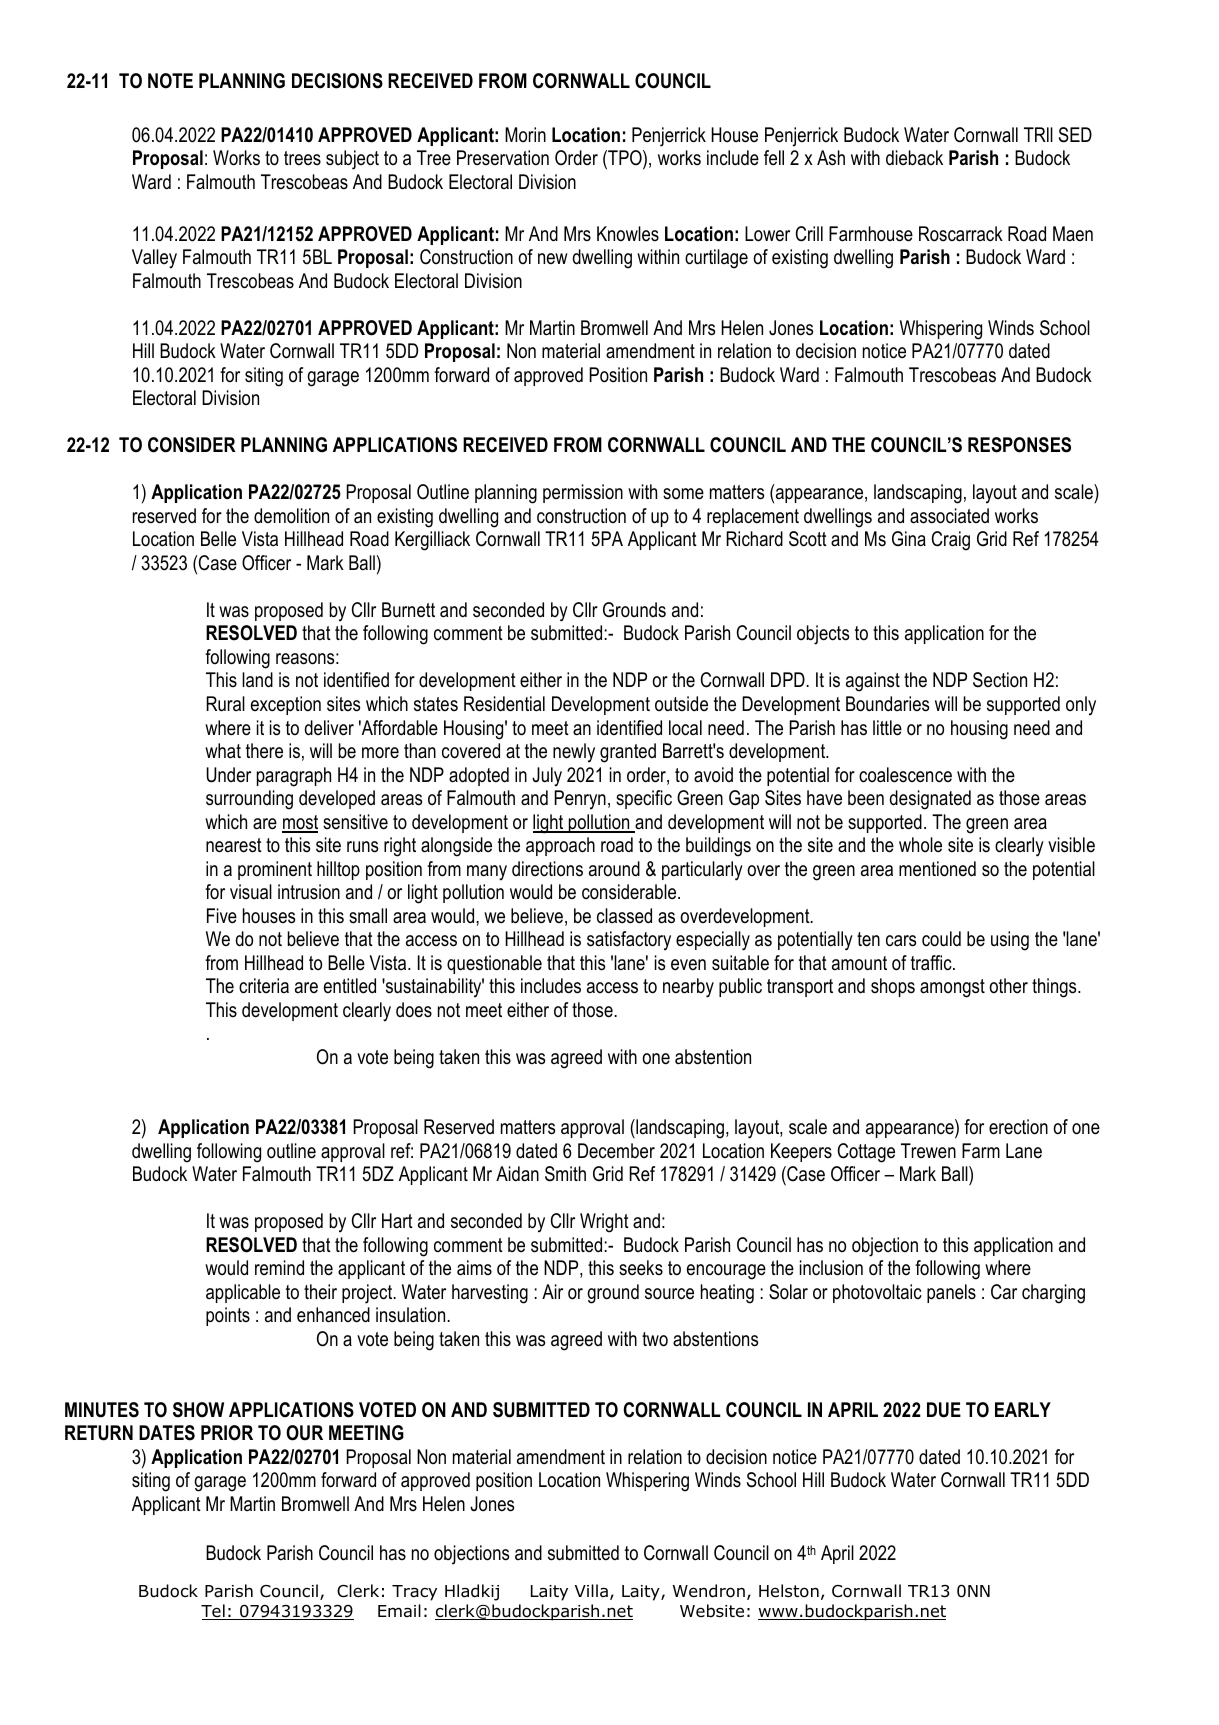  Describe the element at coordinates (949, 516) in the page. I see `associated` at that location.
